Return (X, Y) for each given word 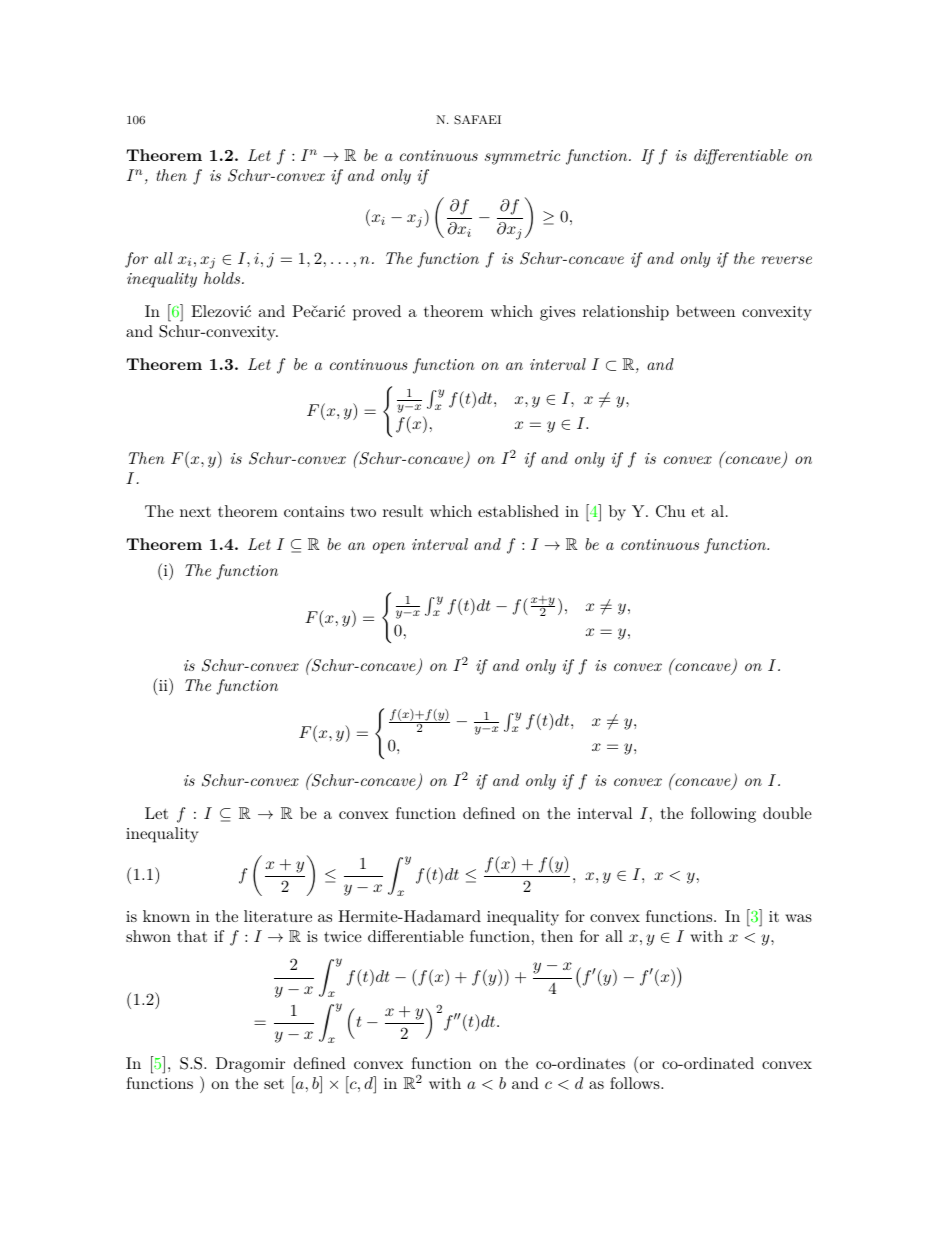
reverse (787, 260)
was (798, 918)
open (389, 548)
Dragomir (250, 1065)
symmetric (522, 157)
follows (636, 1083)
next (195, 512)
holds (223, 278)
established (518, 511)
